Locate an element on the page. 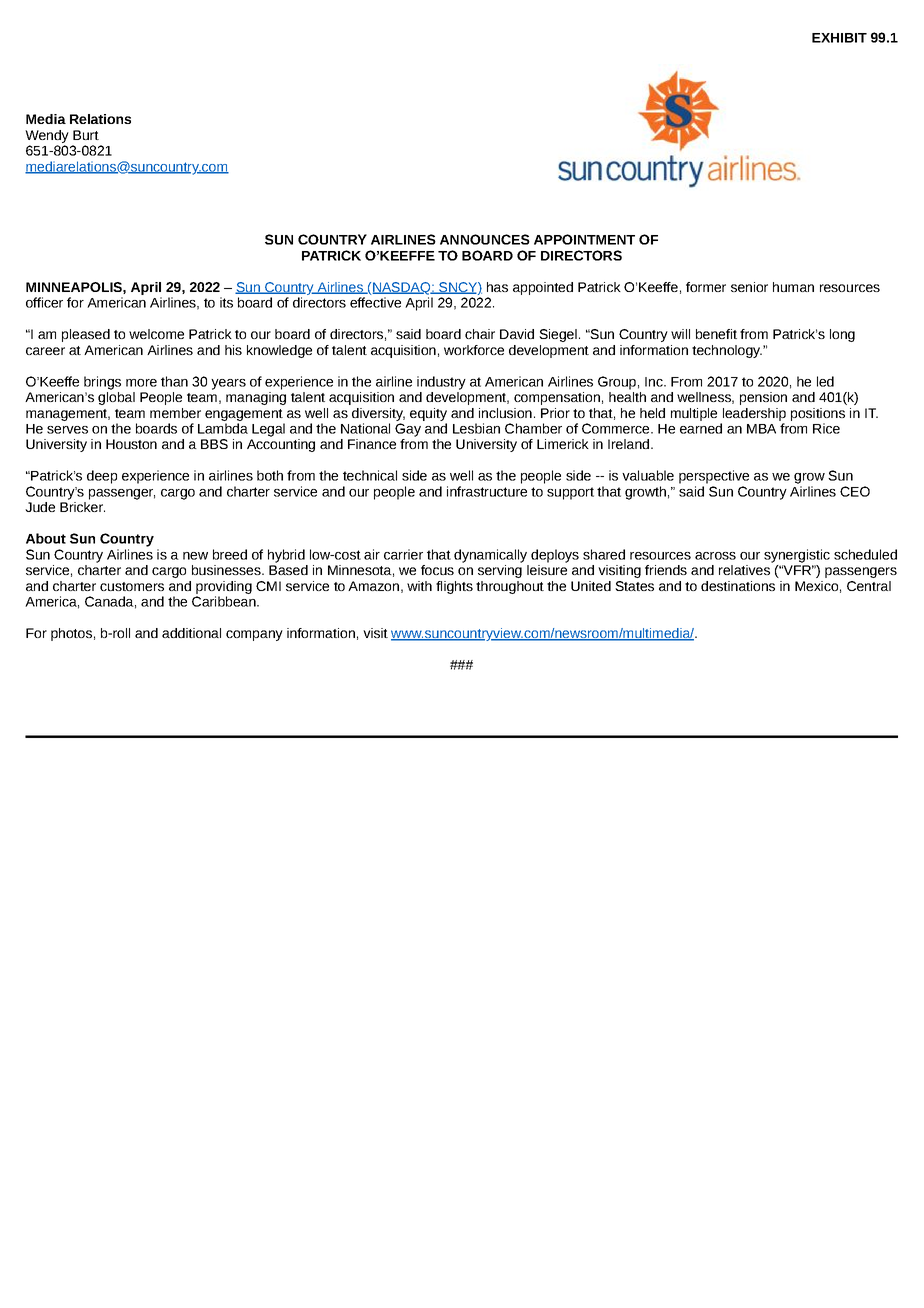 The height and width of the page is (1308, 924). flights is located at coordinates (454, 587).
